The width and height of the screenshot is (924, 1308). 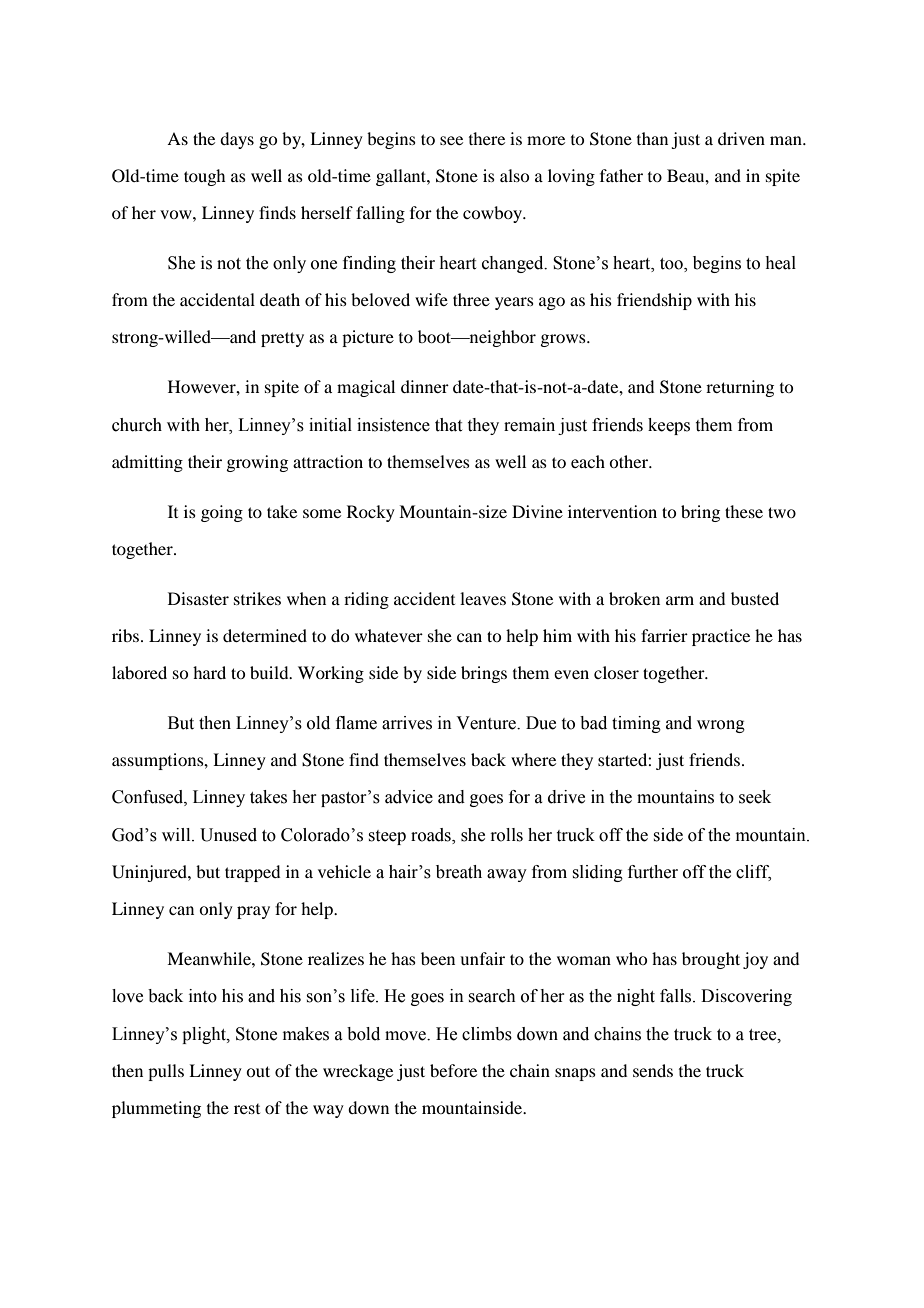 I want to click on than, so click(x=652, y=138).
